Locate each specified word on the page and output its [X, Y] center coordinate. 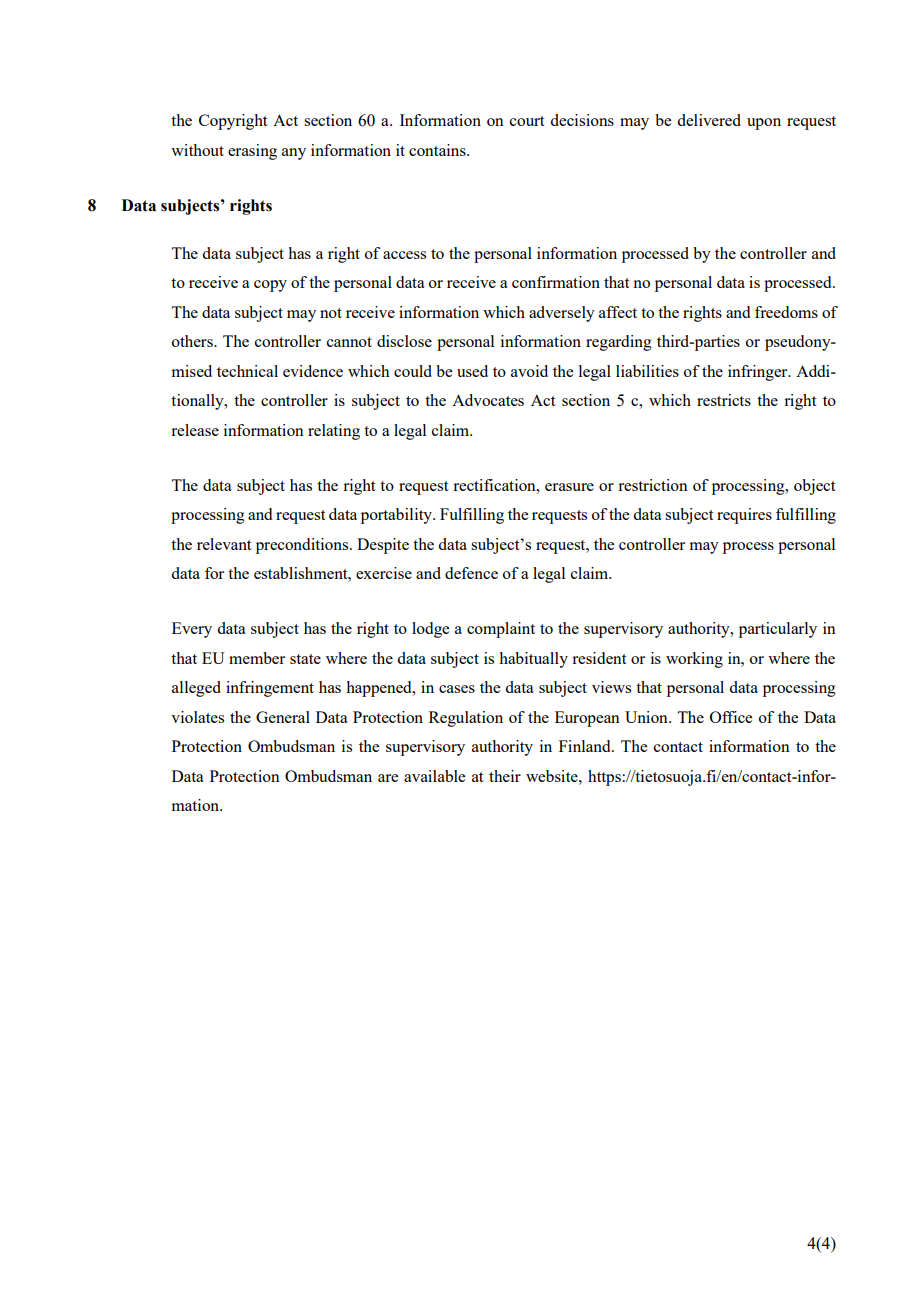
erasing [252, 152]
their [505, 776]
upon [764, 124]
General [283, 717]
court [527, 121]
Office [731, 717]
